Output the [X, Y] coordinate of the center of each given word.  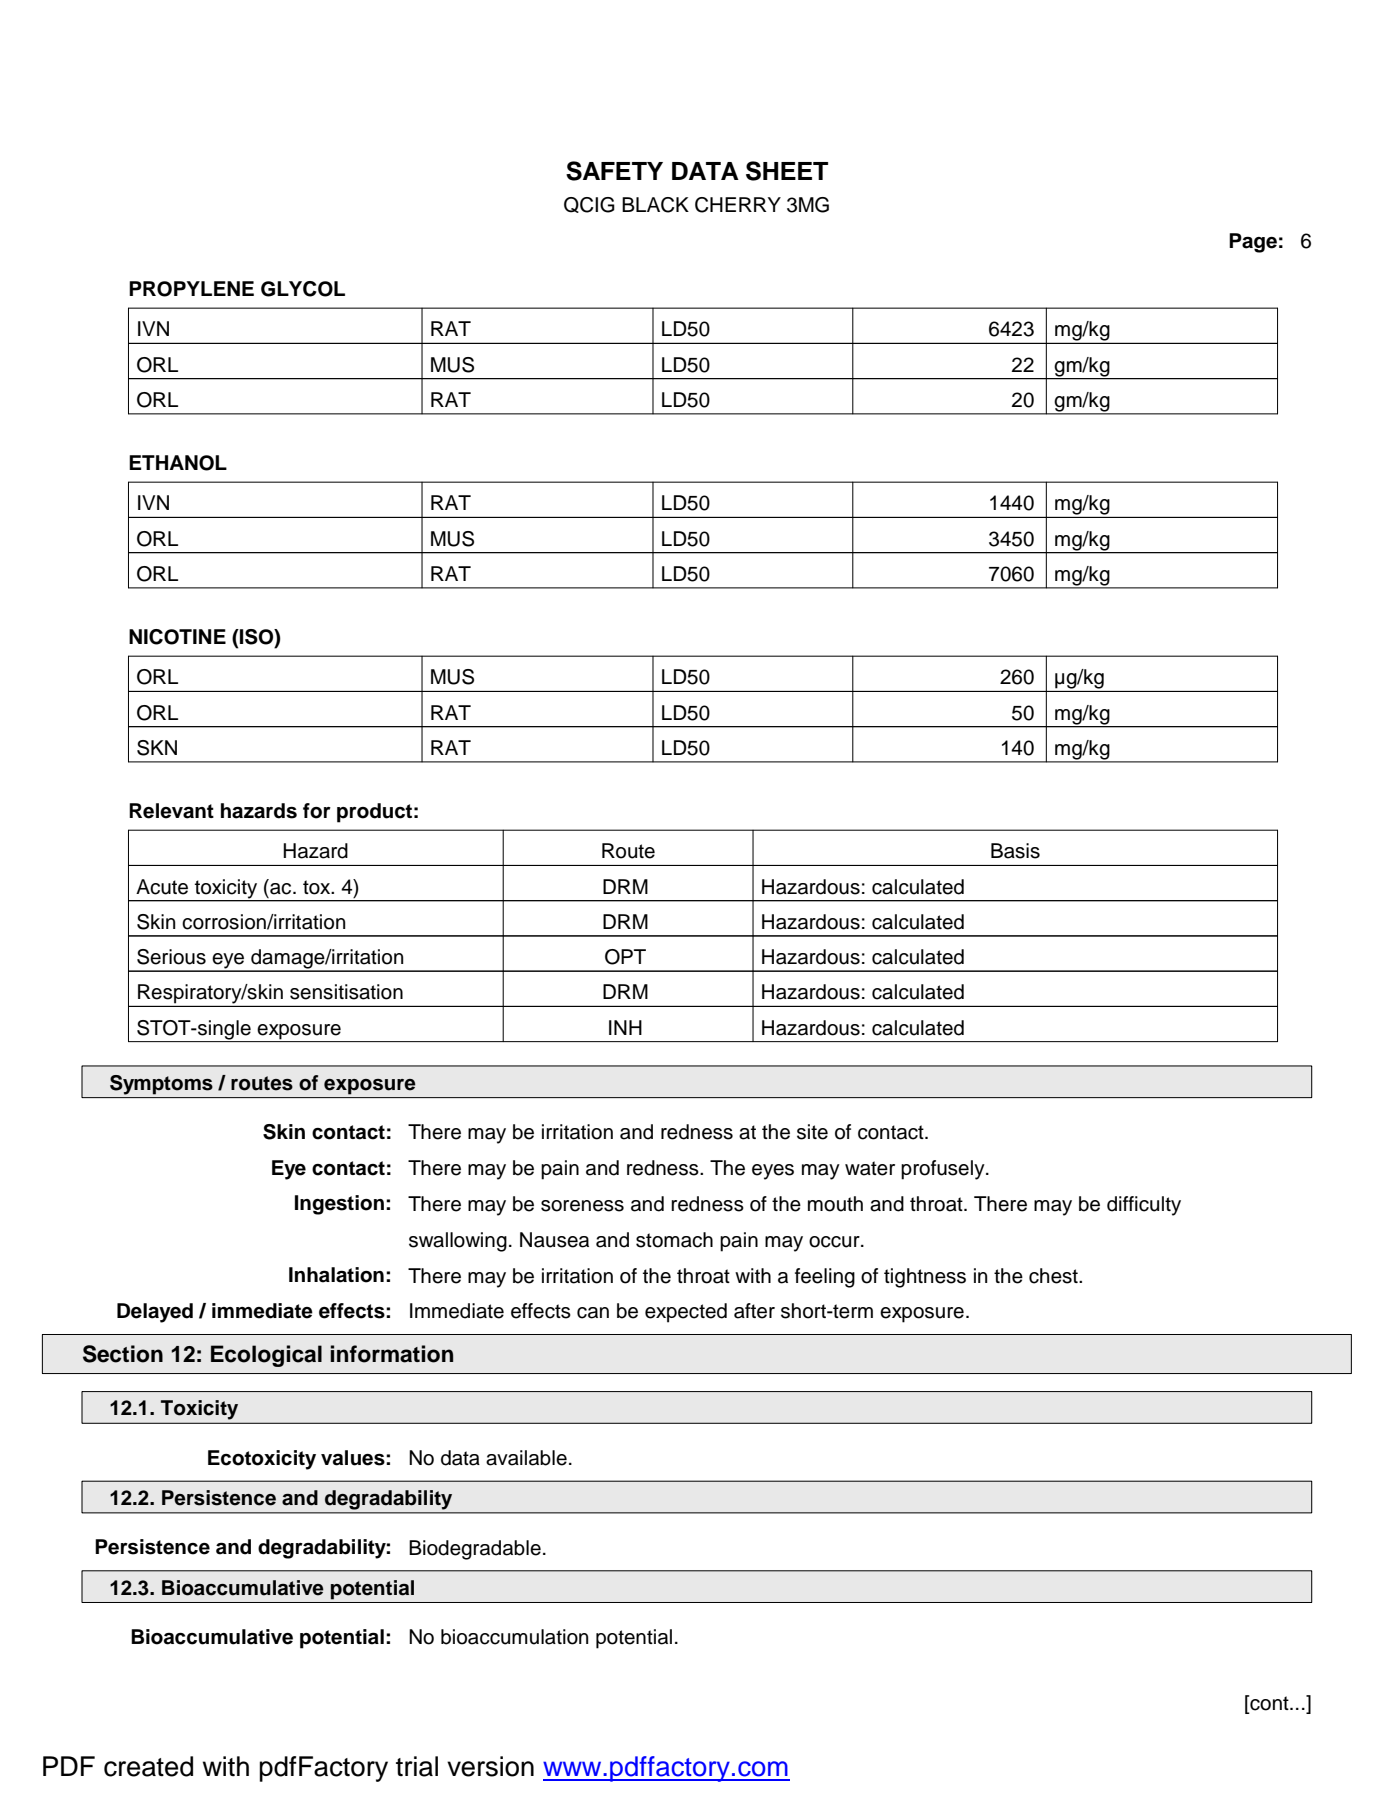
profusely [944, 1170]
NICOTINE [177, 637]
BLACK [655, 205]
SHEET [787, 171]
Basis [1015, 851]
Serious [171, 957]
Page [1253, 243]
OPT [625, 957]
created [148, 1766]
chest [1054, 1276]
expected [686, 1313]
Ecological [266, 1356]
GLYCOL [303, 289]
